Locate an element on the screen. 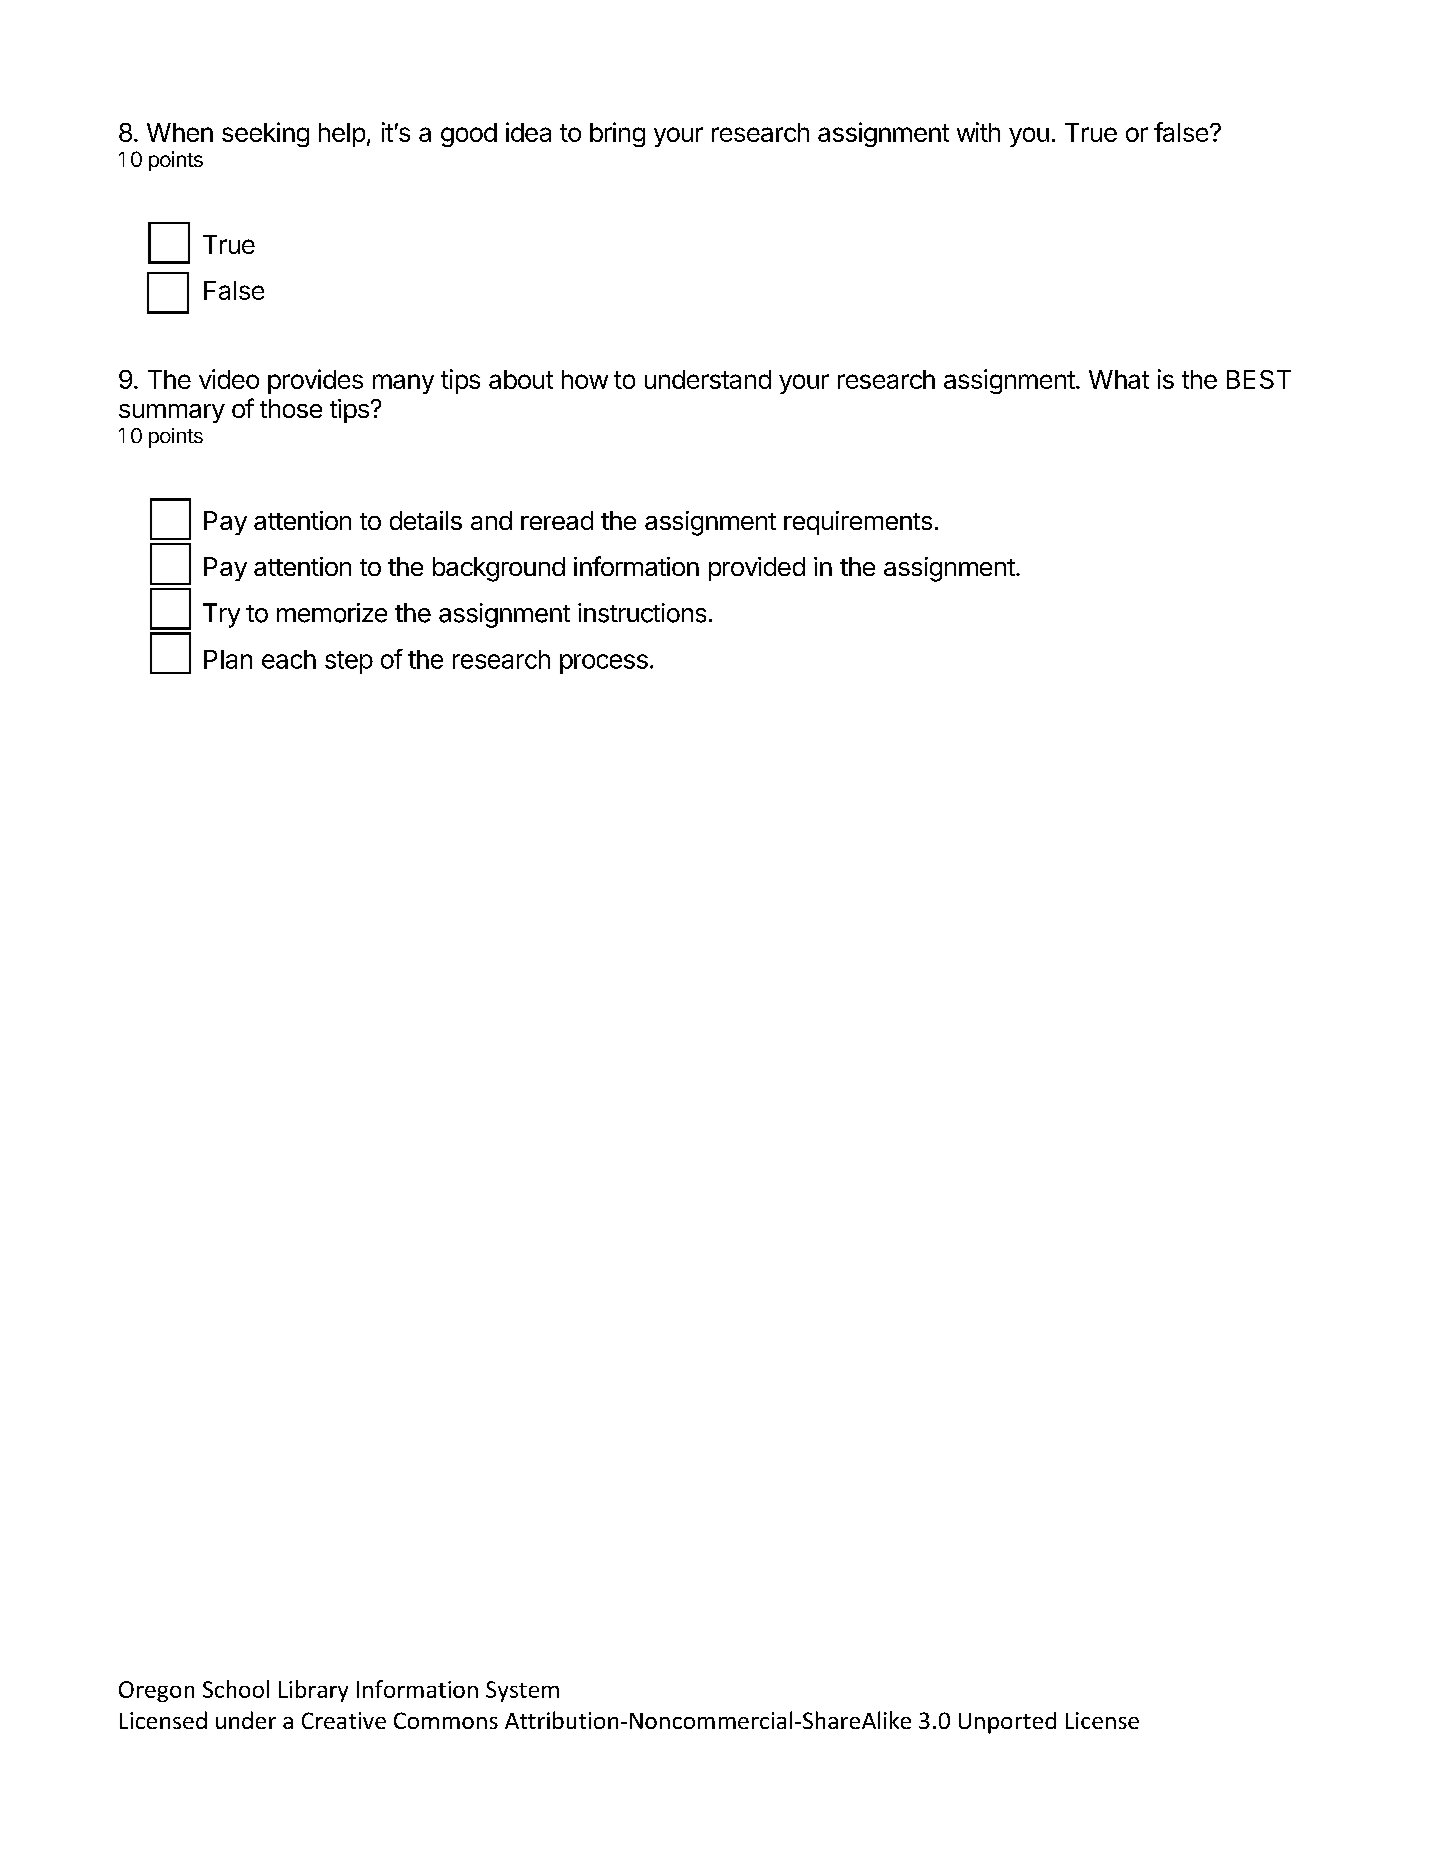  Library is located at coordinates (313, 1691).
